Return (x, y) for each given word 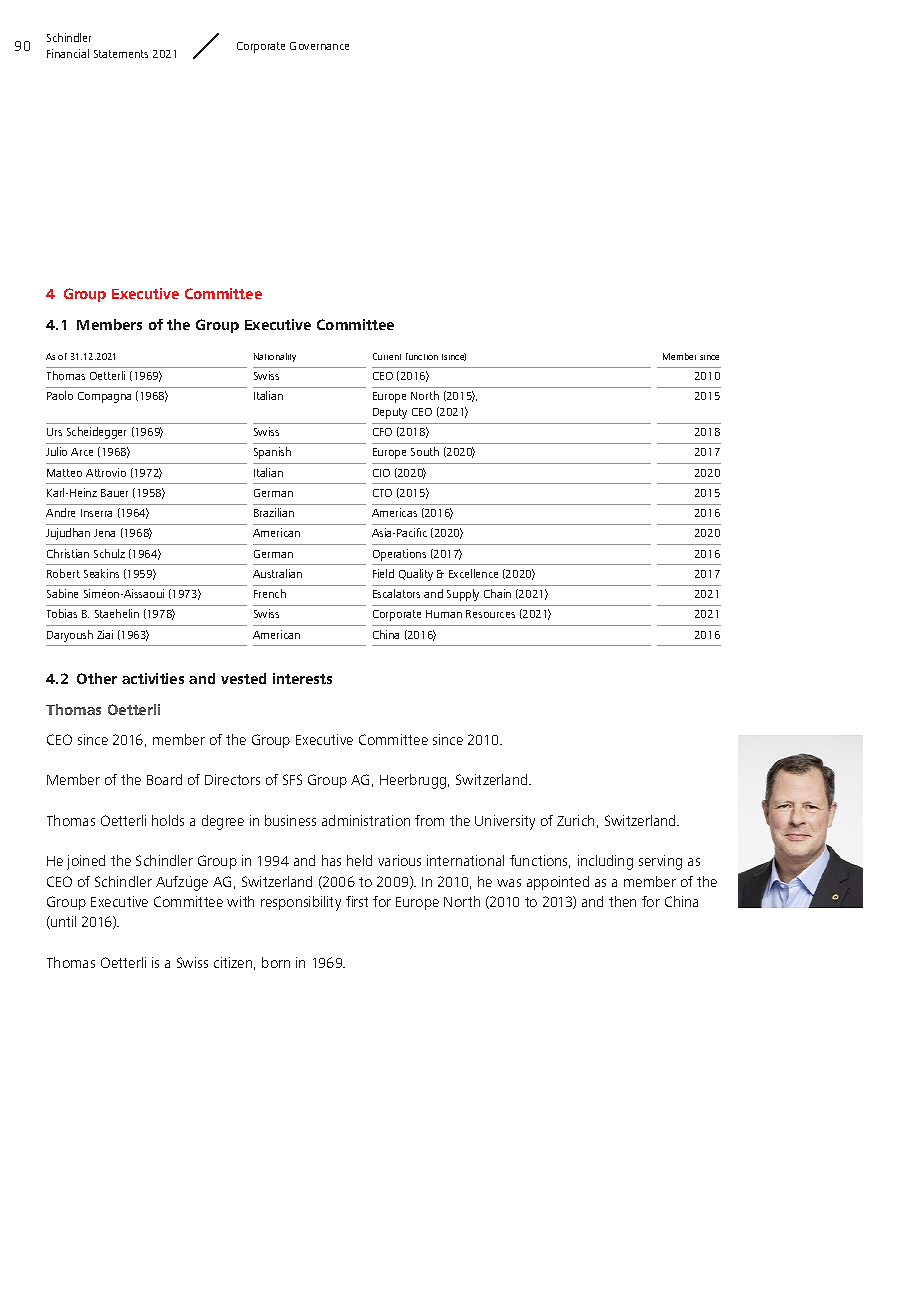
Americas (394, 512)
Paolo (60, 395)
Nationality (275, 357)
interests (302, 678)
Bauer (114, 493)
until (62, 922)
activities (153, 678)
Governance (319, 46)
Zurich (575, 820)
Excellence (473, 573)
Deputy (390, 413)
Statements (121, 54)
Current (387, 356)
